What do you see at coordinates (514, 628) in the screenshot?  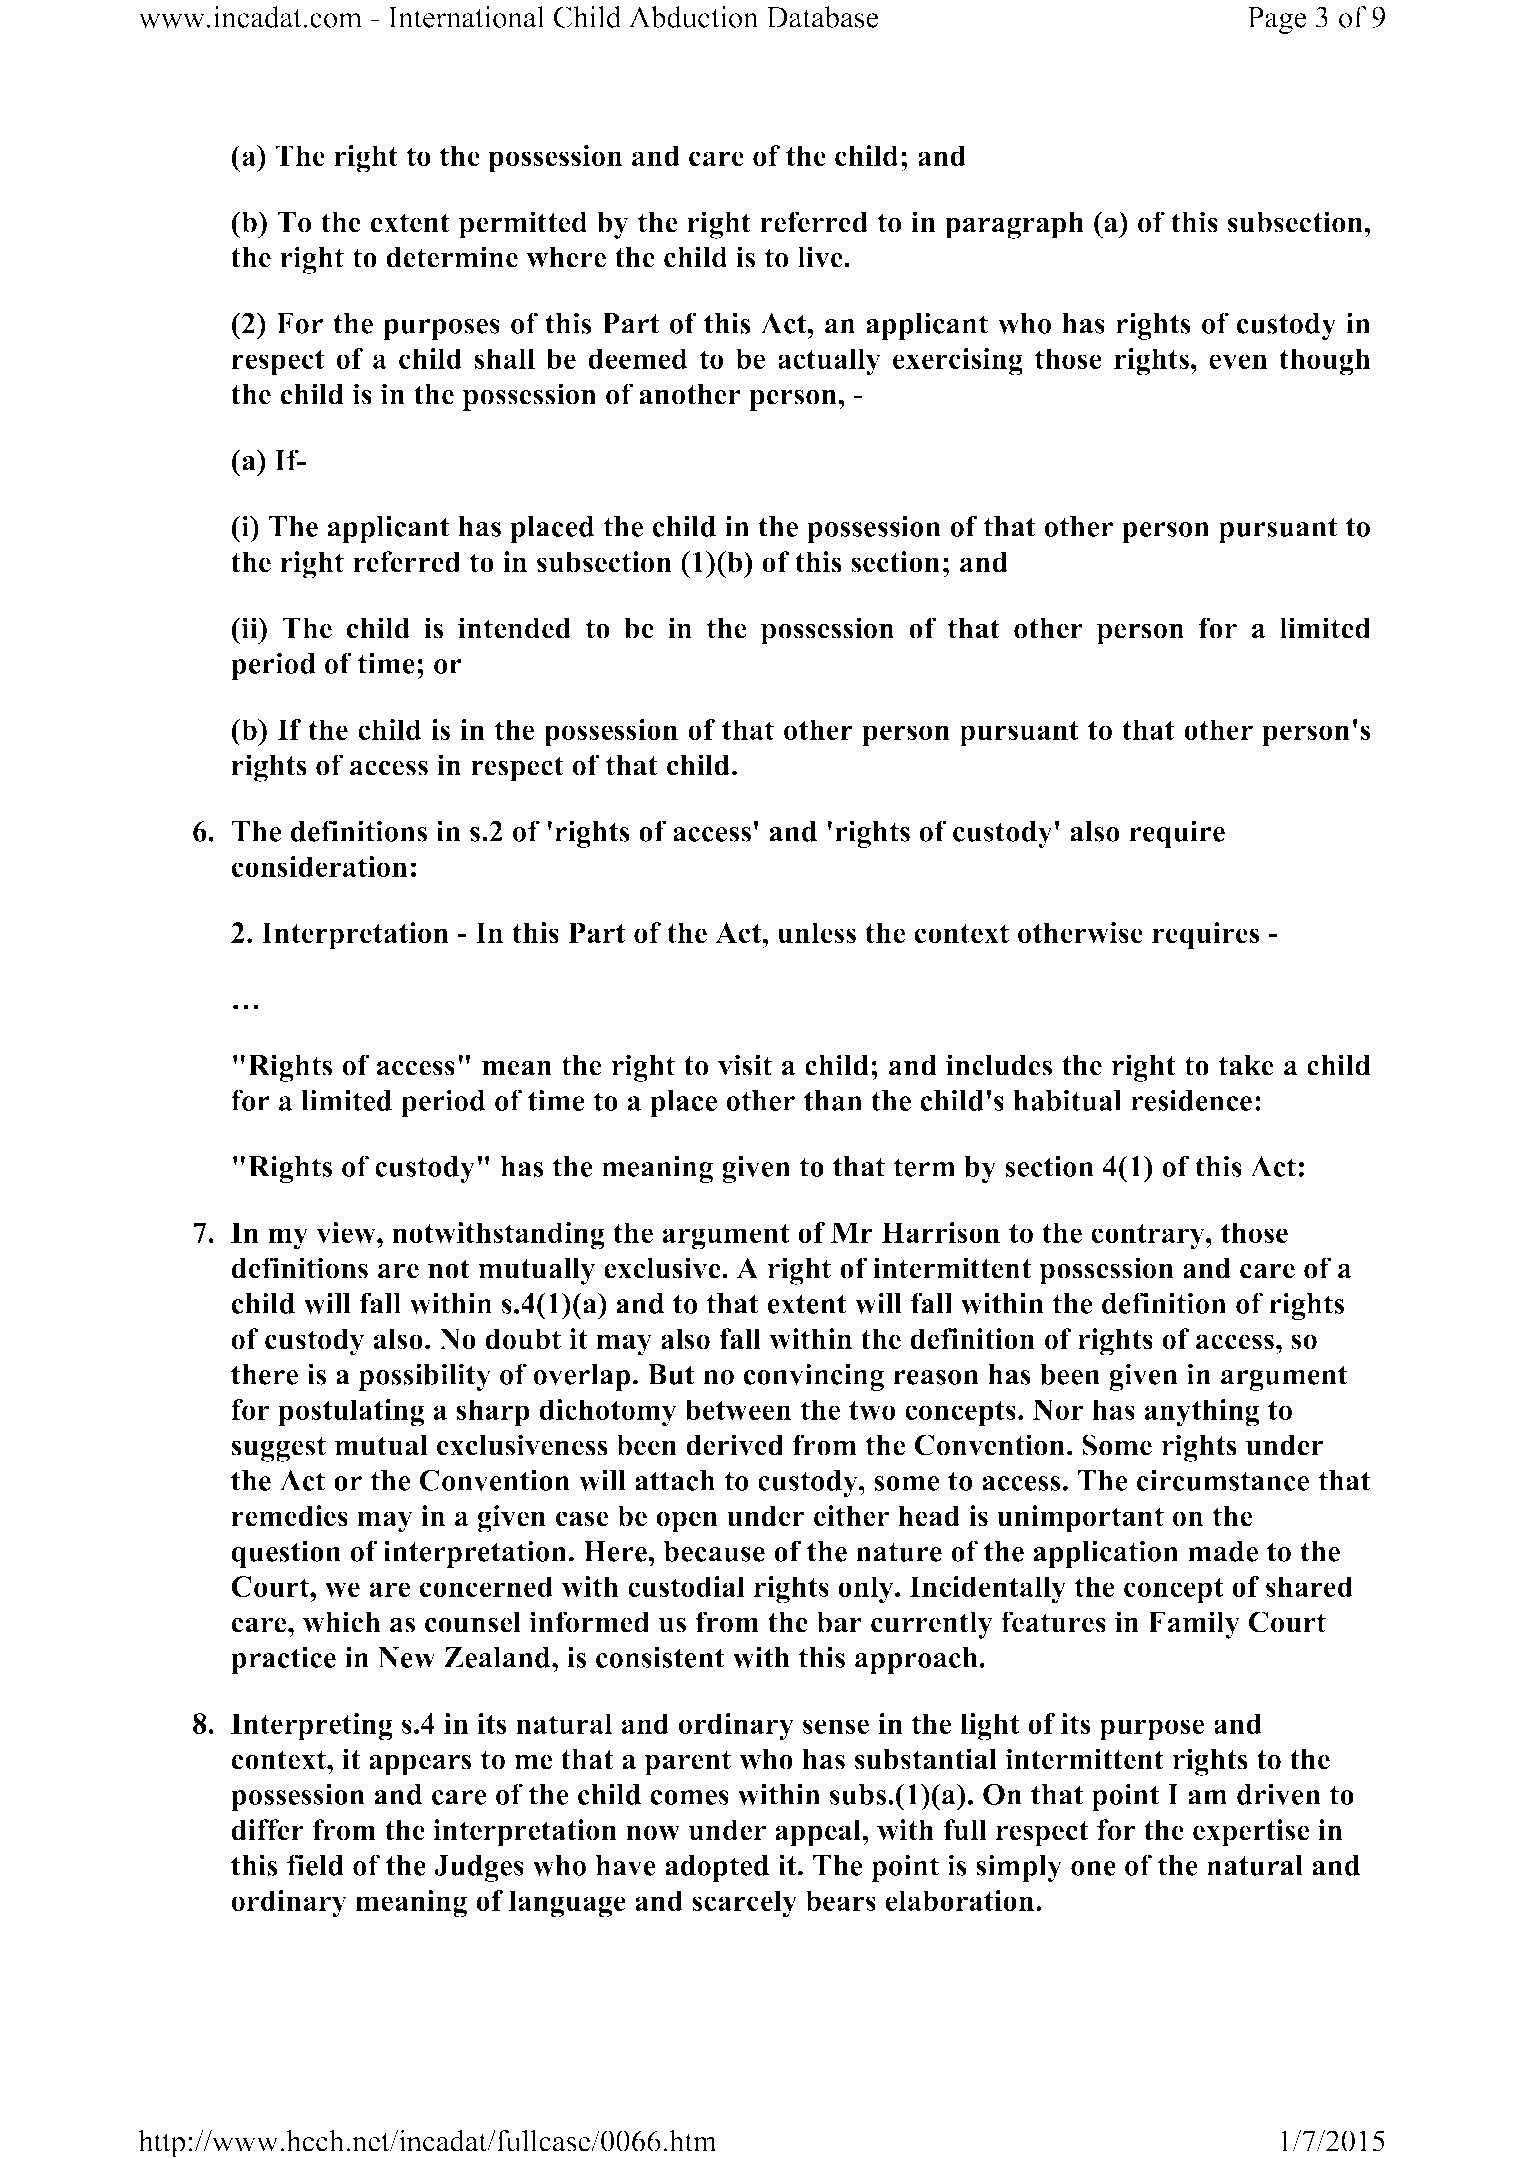 I see `intended` at bounding box center [514, 628].
